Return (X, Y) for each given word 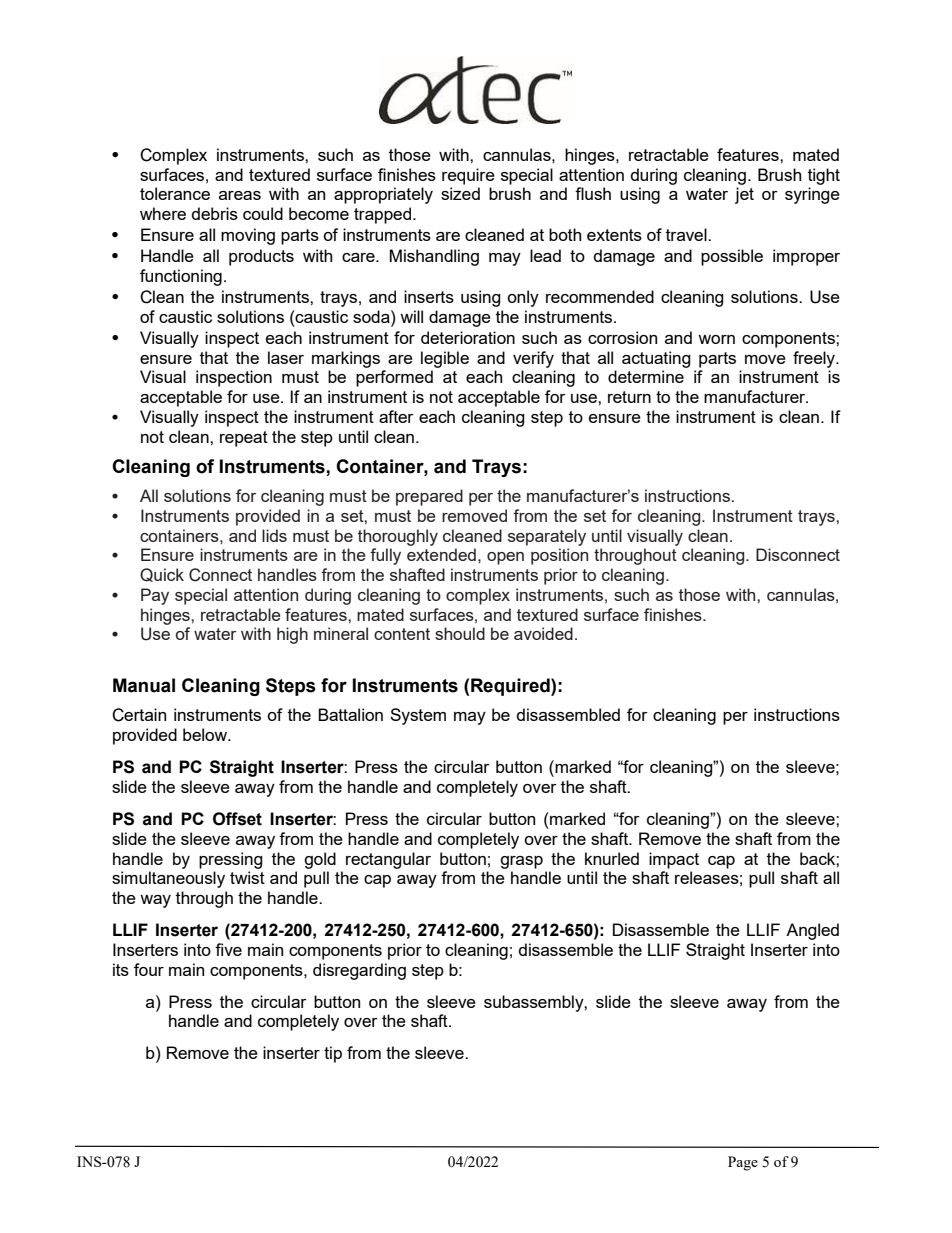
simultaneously (168, 879)
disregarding (359, 971)
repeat (244, 439)
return (629, 397)
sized (460, 193)
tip (333, 1054)
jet (744, 195)
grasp (521, 862)
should (460, 633)
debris (215, 213)
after (396, 416)
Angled (812, 931)
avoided (543, 633)
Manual (144, 685)
